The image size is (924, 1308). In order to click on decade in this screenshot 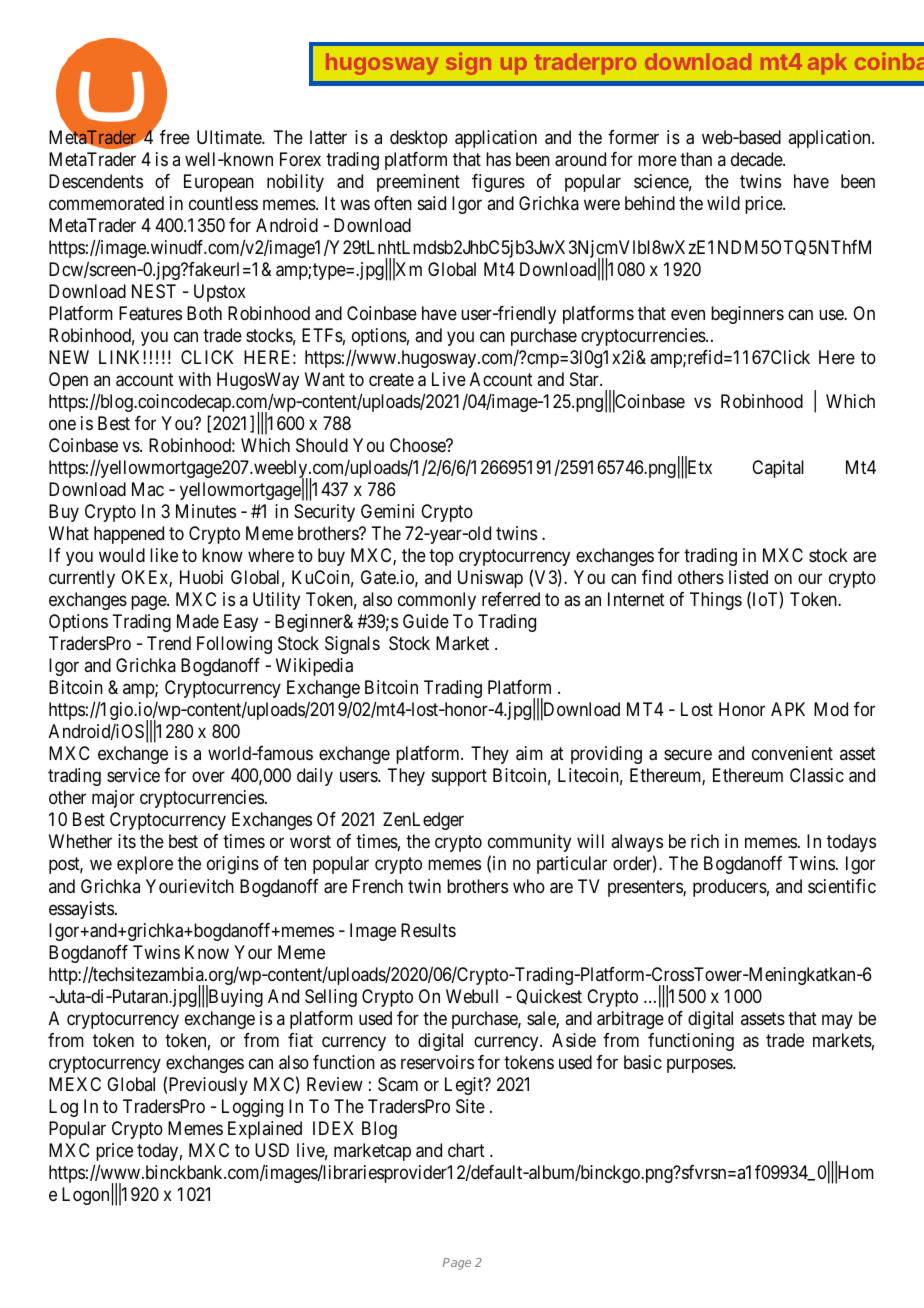, I will do `click(757, 159)`.
